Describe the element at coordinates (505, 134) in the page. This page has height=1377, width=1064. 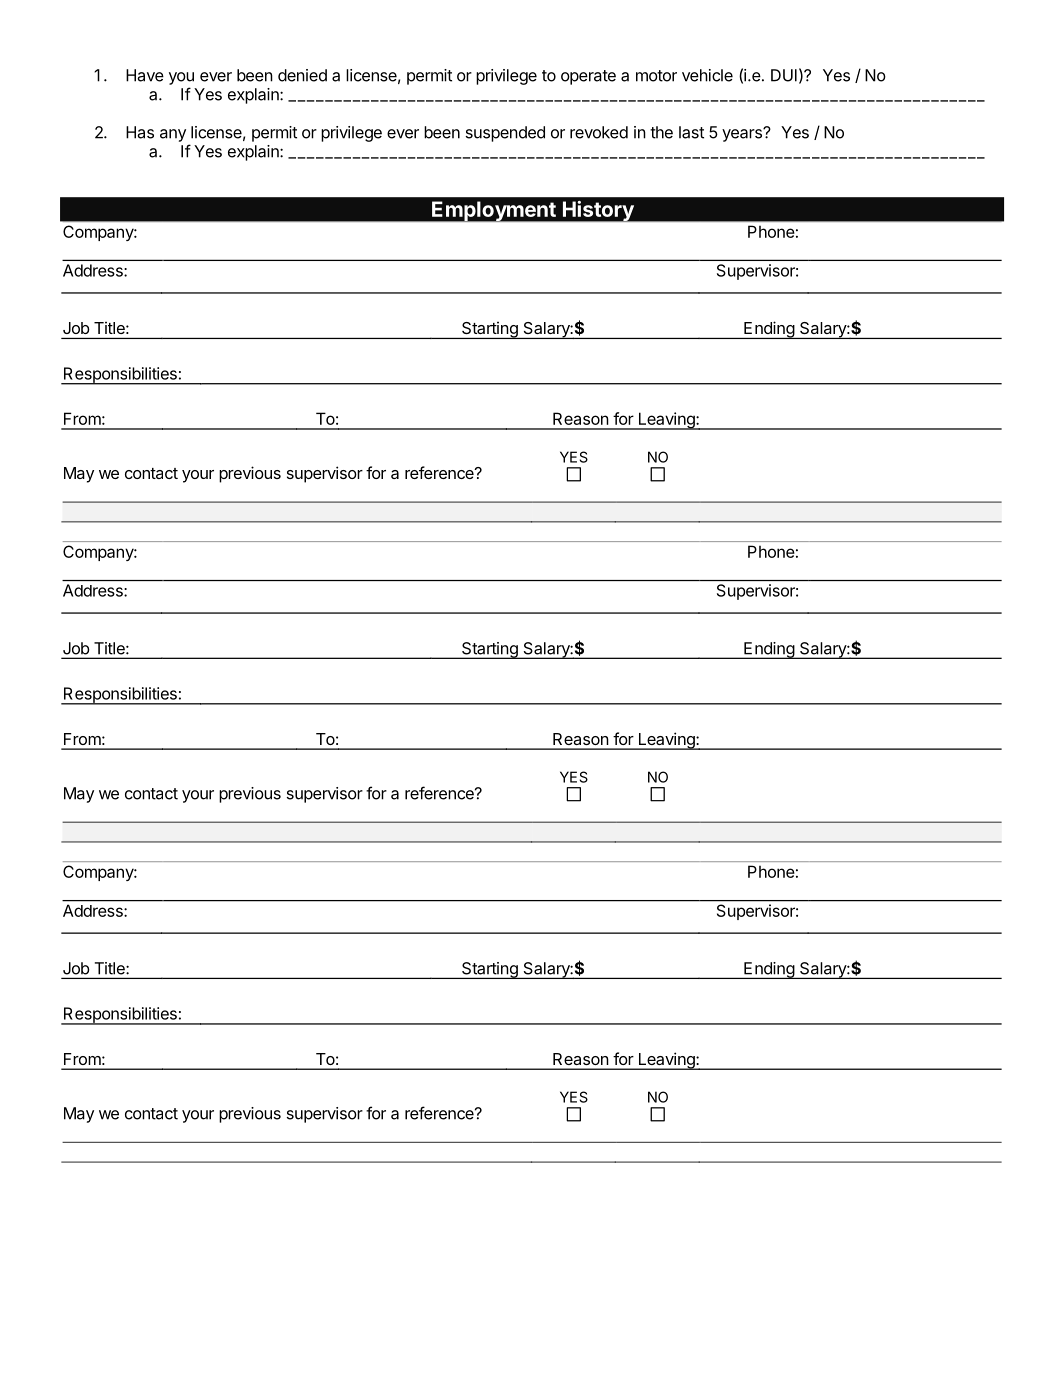
I see `suspended` at that location.
